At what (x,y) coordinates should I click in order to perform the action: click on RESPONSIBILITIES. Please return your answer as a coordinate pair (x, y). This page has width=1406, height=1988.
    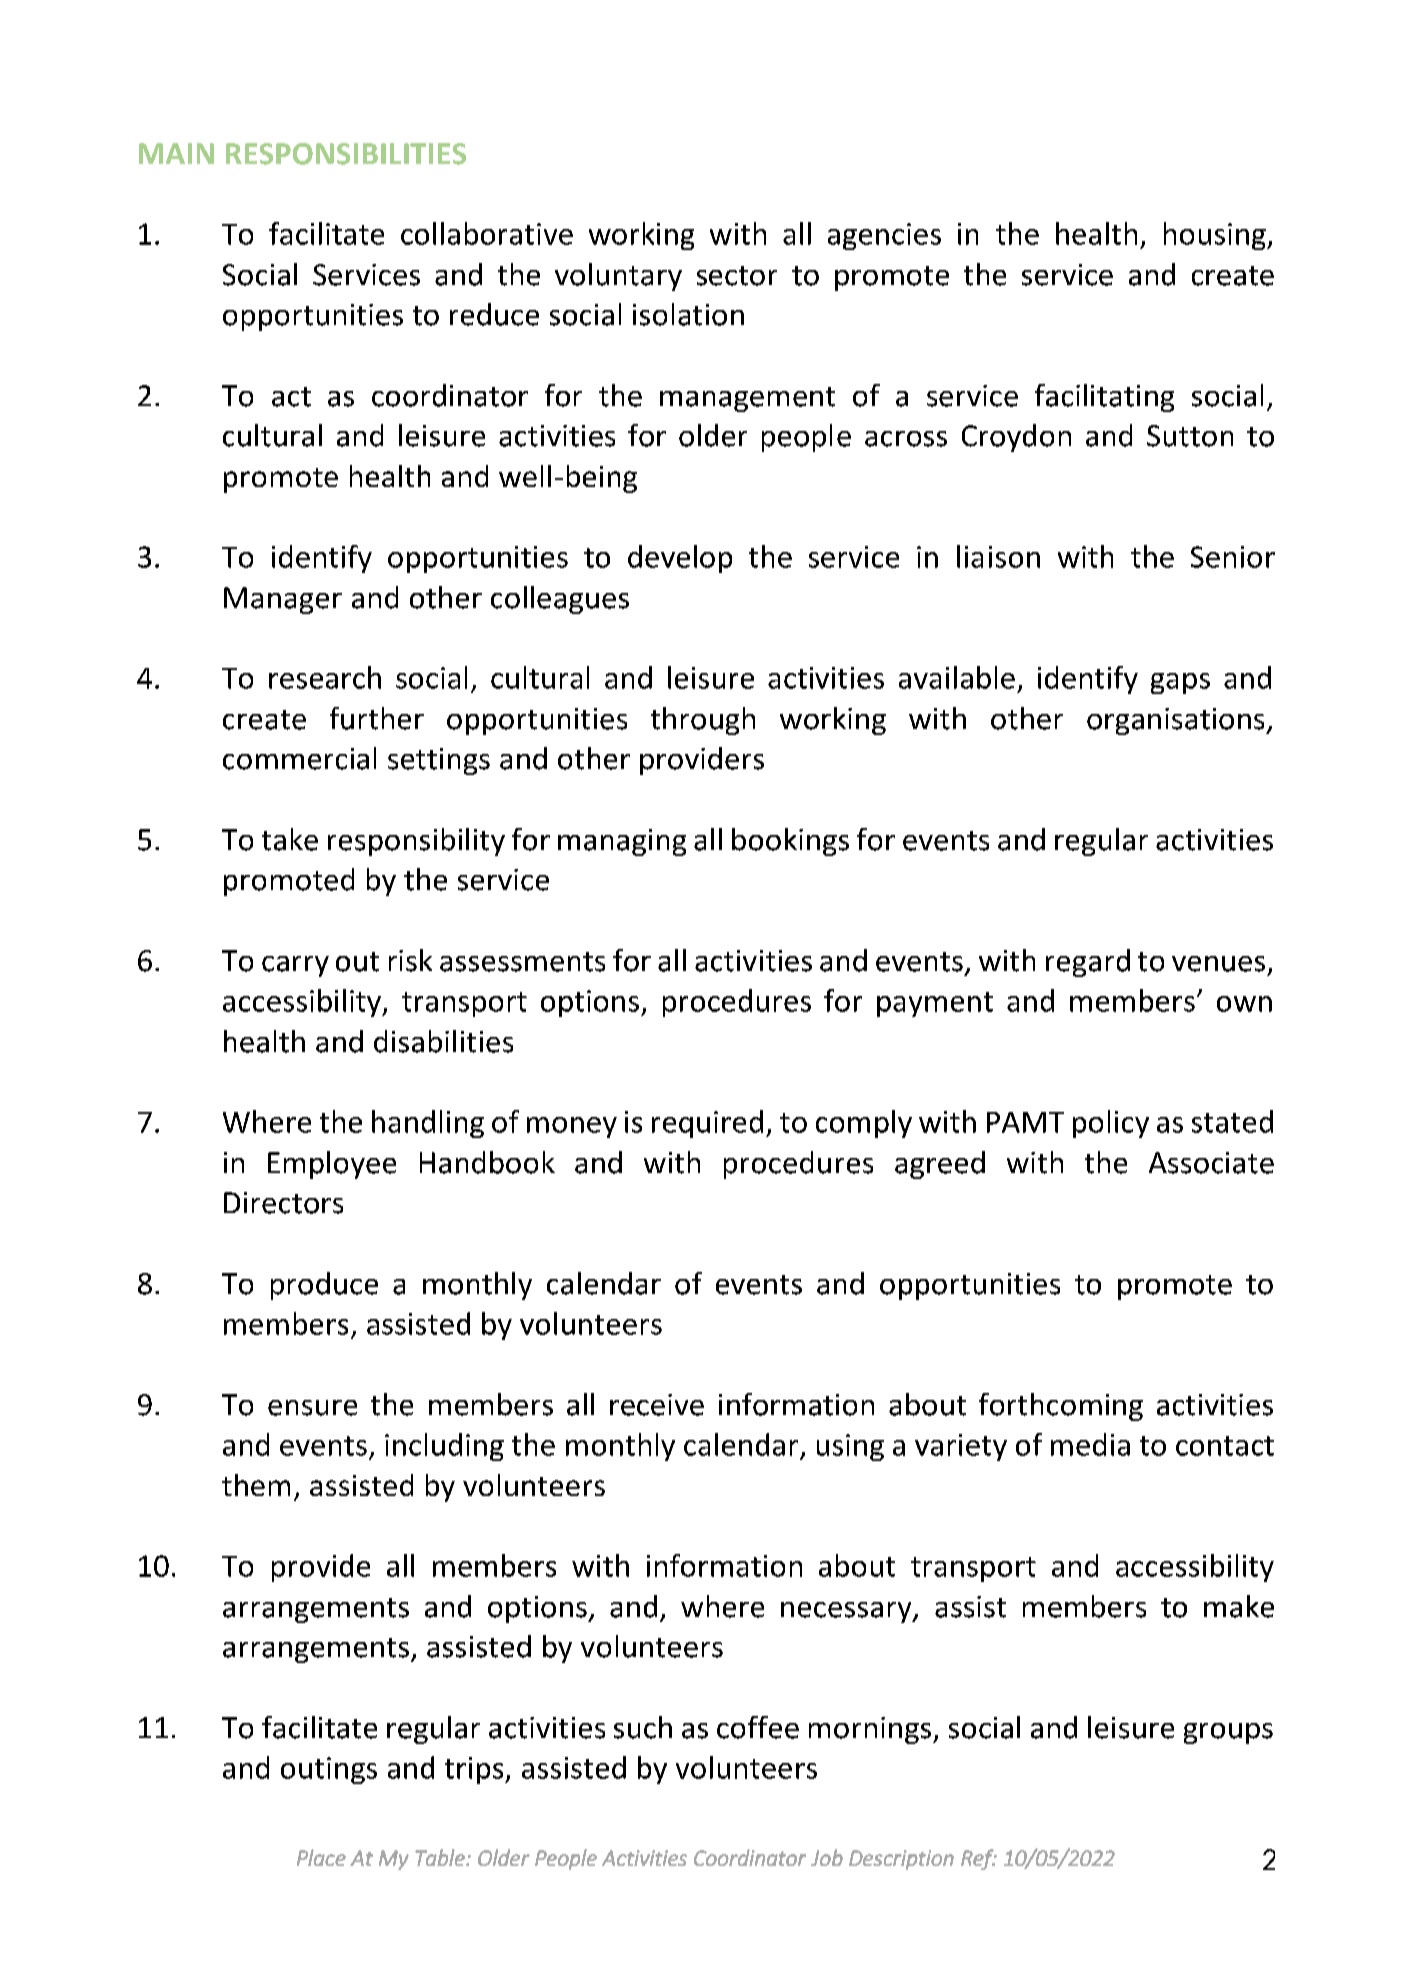
    Looking at the image, I should click on (346, 154).
